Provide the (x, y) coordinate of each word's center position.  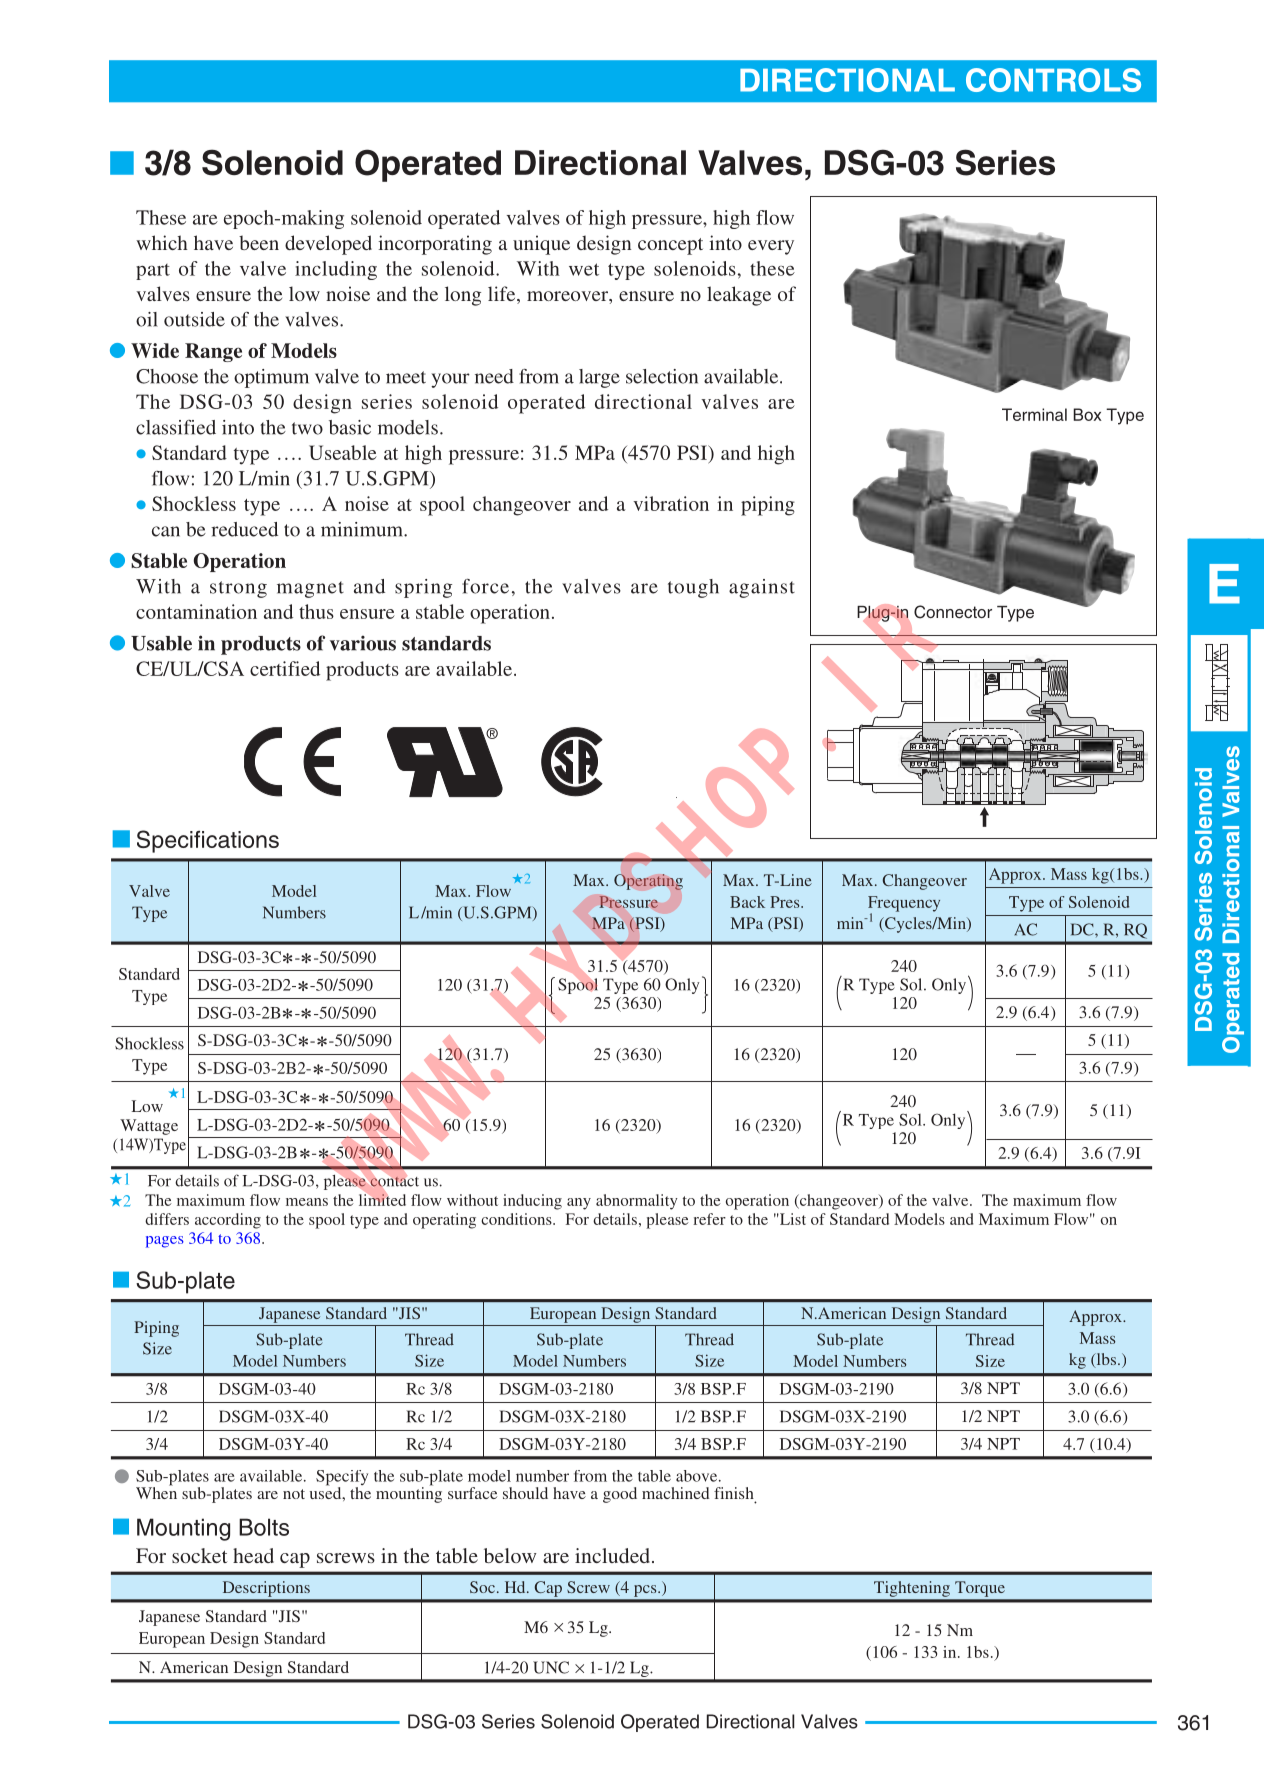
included (614, 1555)
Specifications (208, 841)
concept (670, 246)
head (253, 1555)
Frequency (904, 905)
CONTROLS (1053, 80)
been (259, 242)
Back (747, 902)
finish (735, 1494)
